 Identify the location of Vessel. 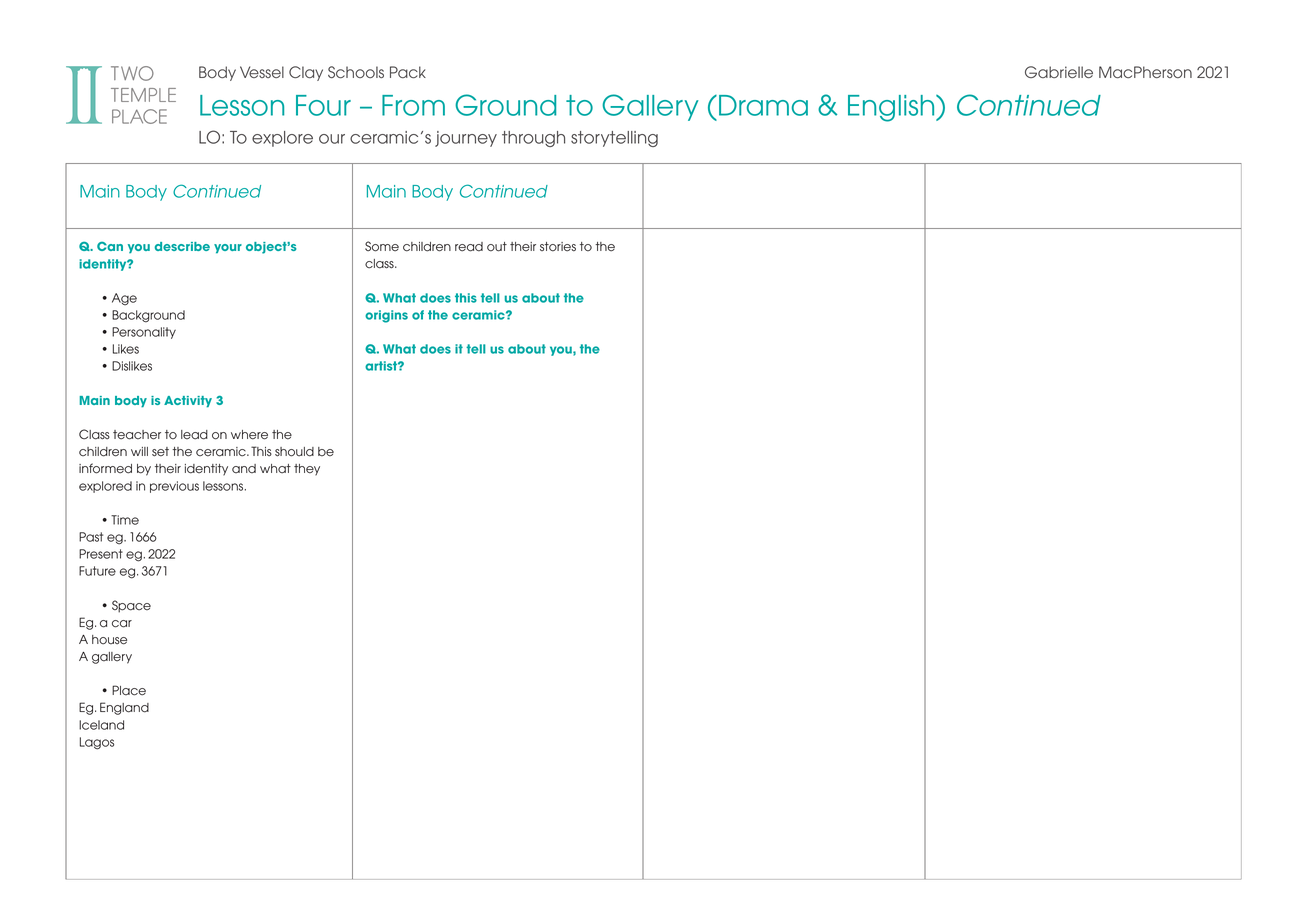
(262, 72).
